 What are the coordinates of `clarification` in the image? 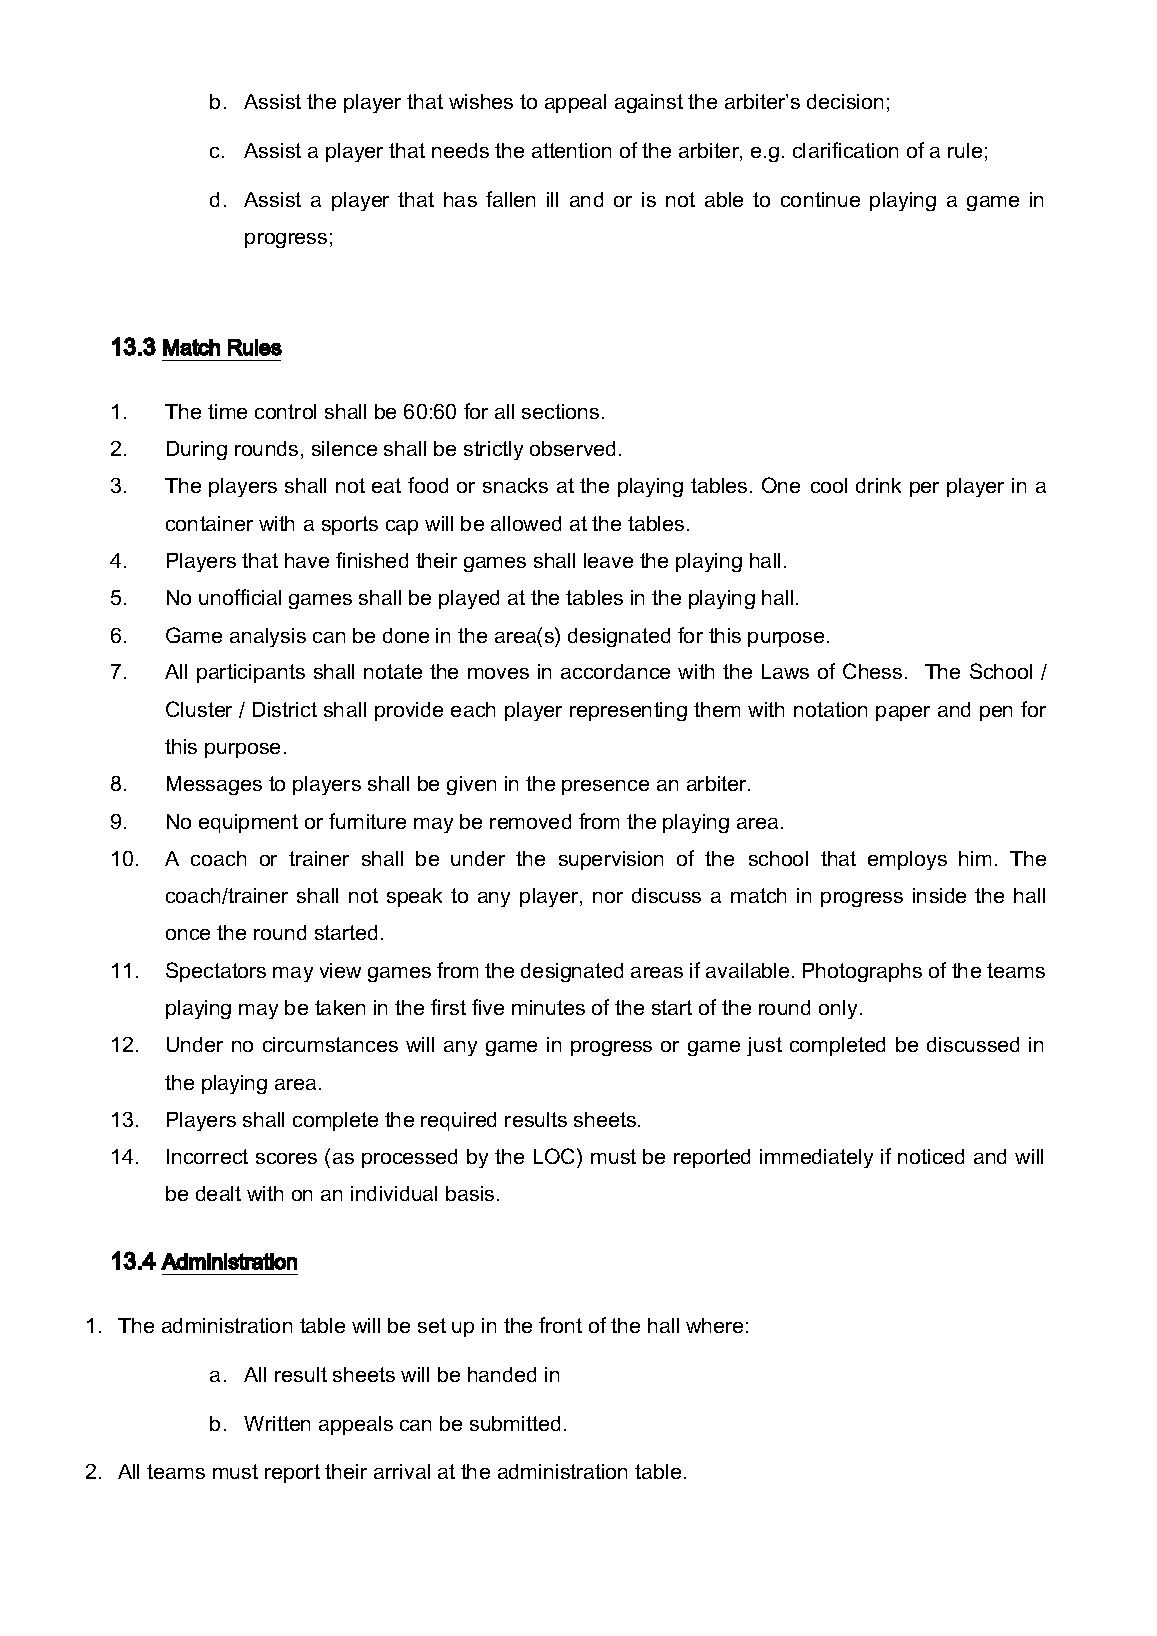 It's located at (845, 150).
